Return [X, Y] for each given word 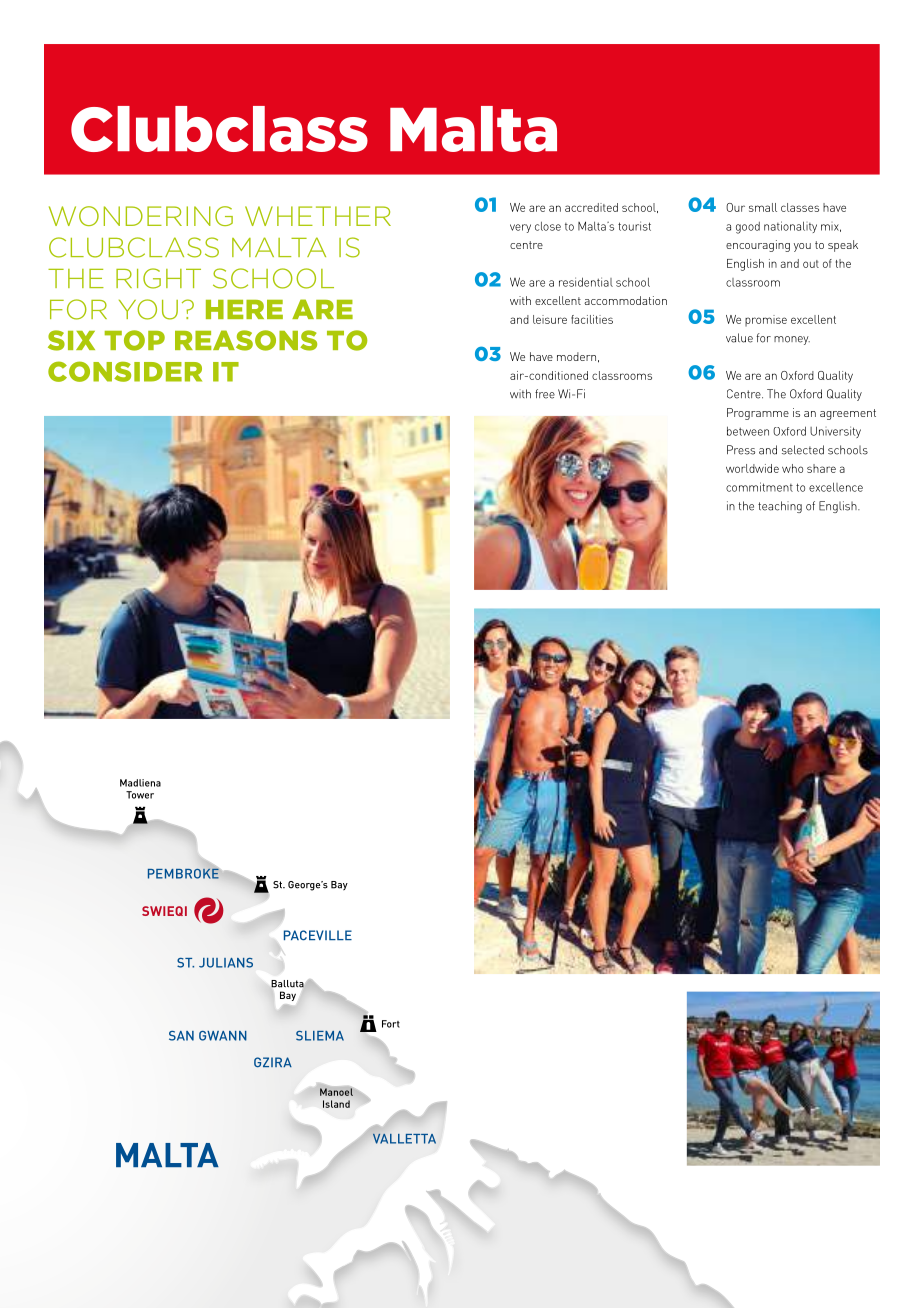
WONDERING [141, 216]
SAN [181, 1036]
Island [336, 1104]
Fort [391, 1024]
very [520, 228]
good [748, 228]
